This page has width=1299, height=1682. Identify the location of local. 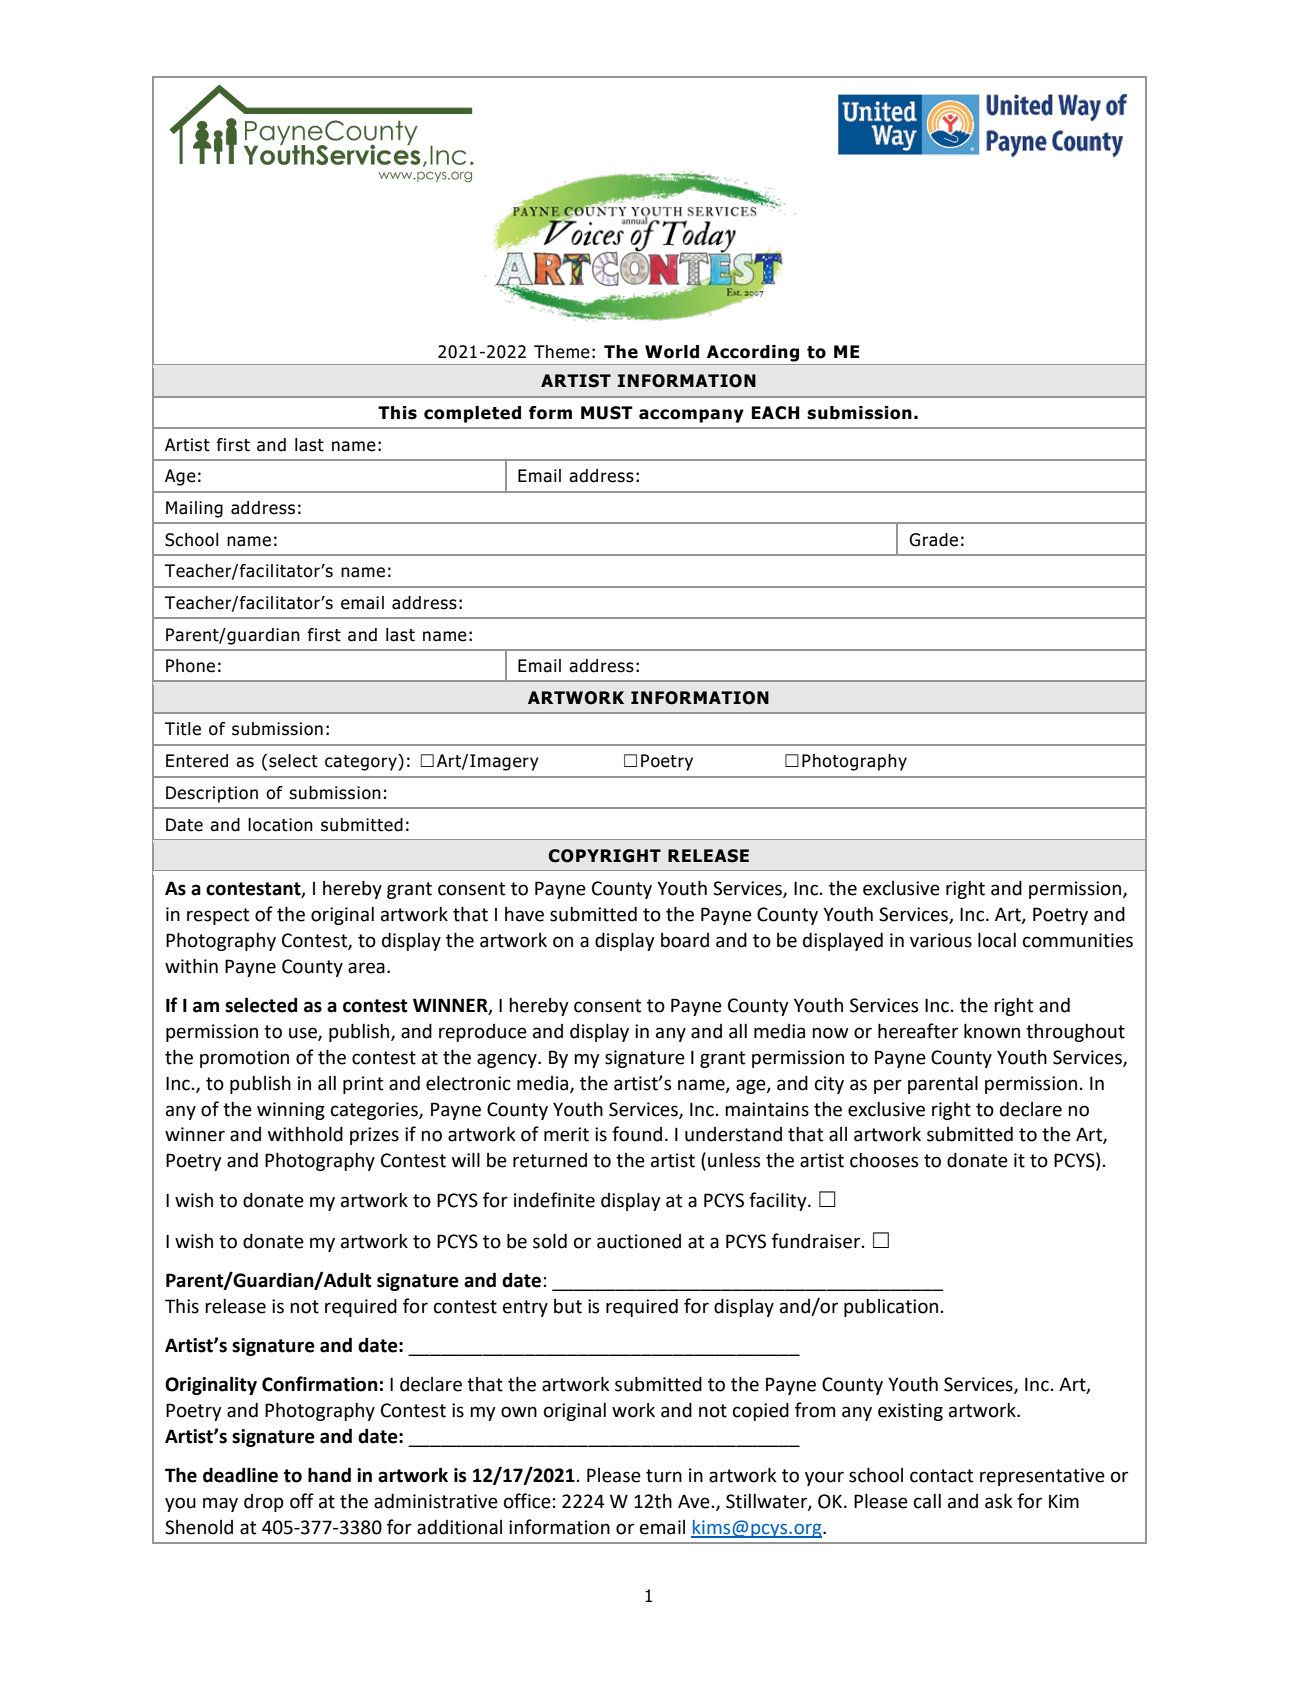
(997, 940).
